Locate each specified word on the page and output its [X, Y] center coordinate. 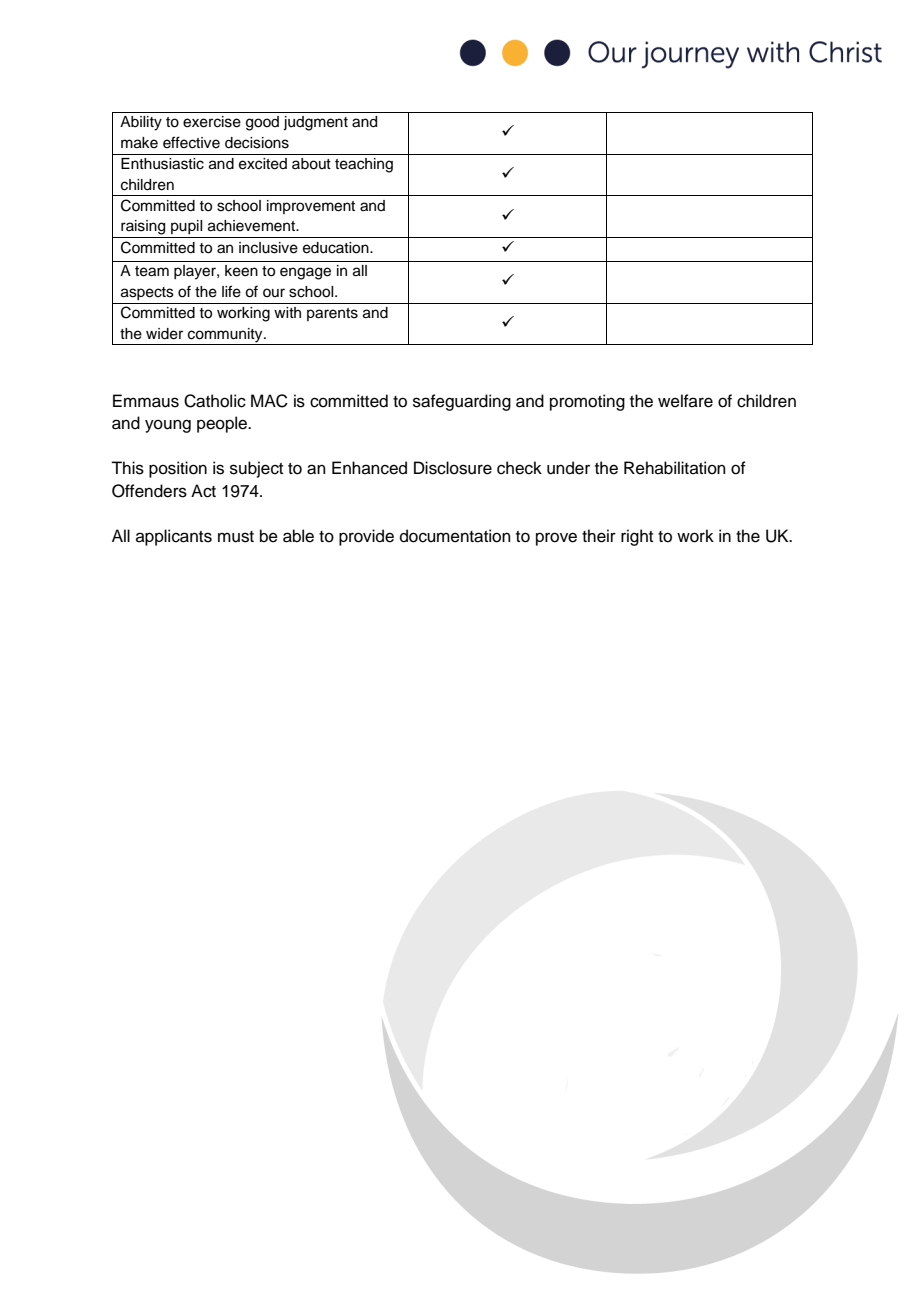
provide [366, 537]
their [599, 536]
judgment [315, 123]
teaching [364, 165]
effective [191, 142]
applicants [174, 537]
